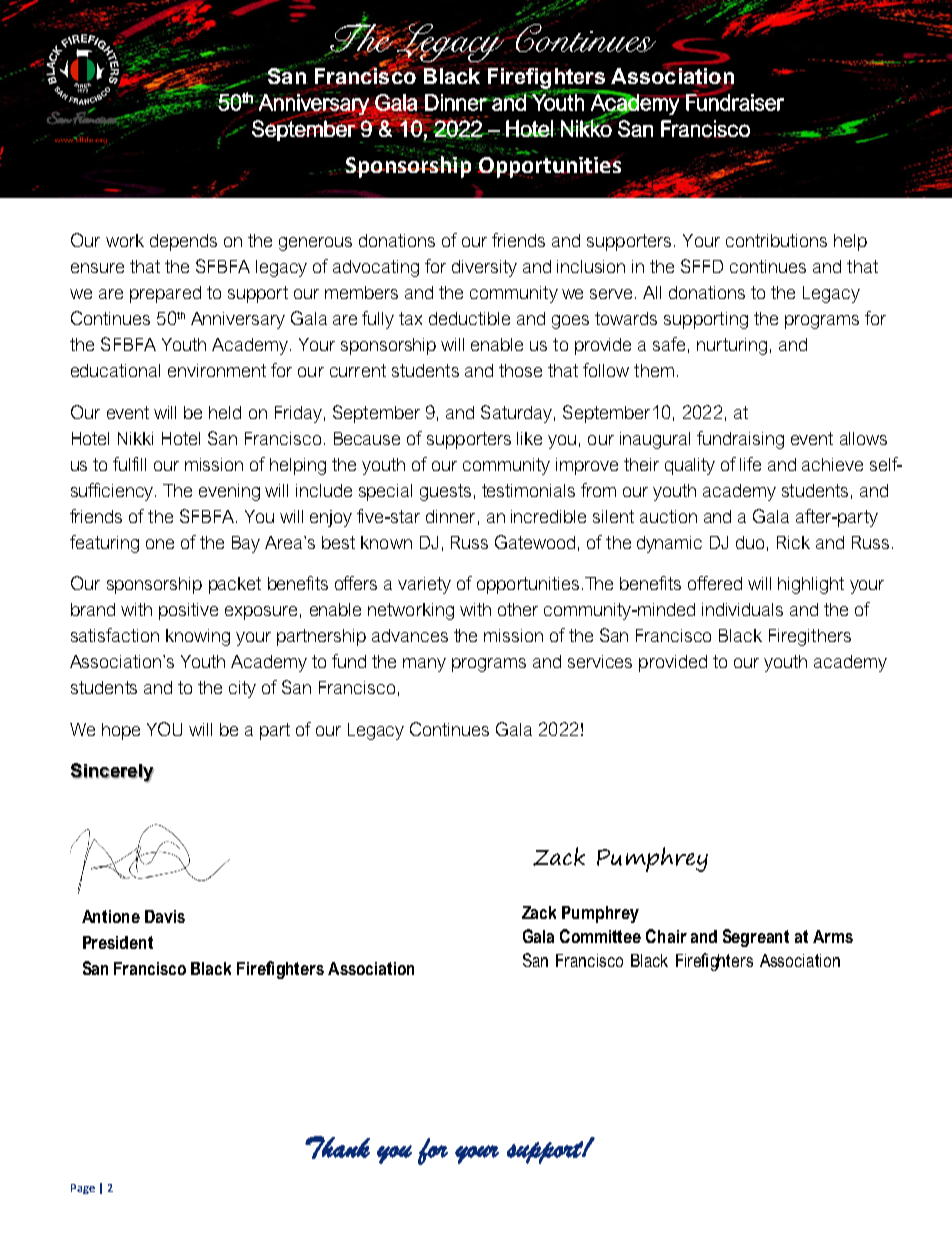  What do you see at coordinates (776, 240) in the document?
I see `contributions` at bounding box center [776, 240].
